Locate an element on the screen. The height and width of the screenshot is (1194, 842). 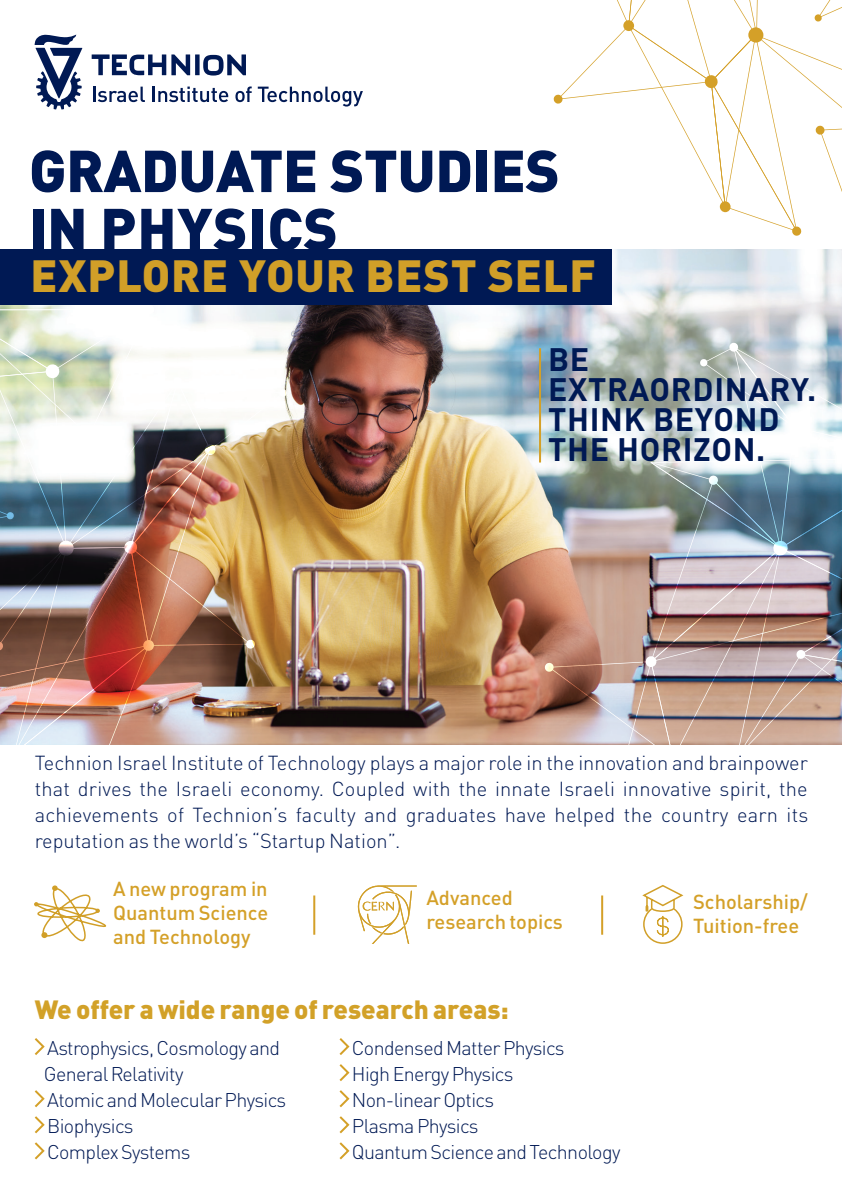
Institute is located at coordinates (208, 762).
